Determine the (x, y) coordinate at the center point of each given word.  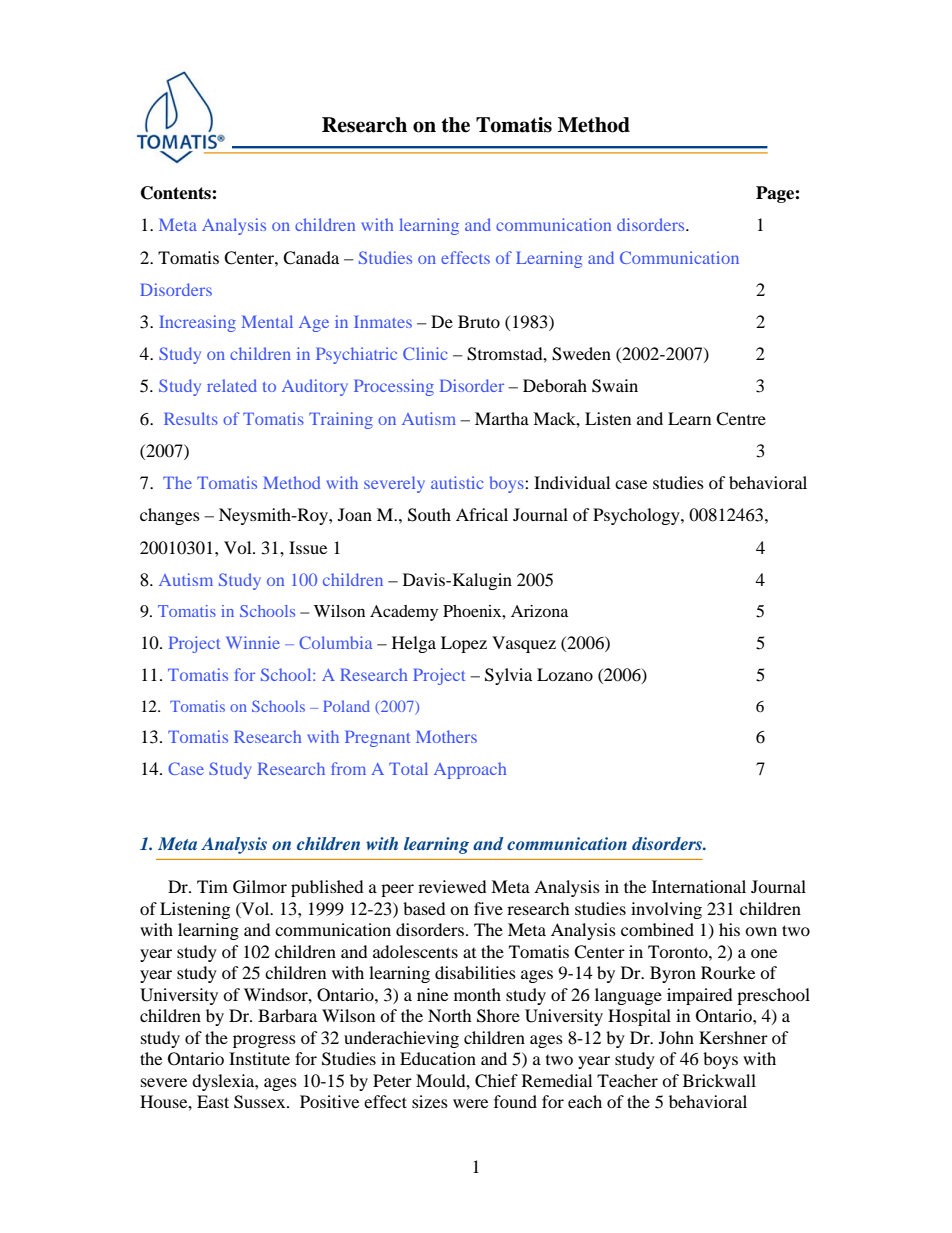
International (699, 886)
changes (170, 516)
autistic (457, 482)
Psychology (637, 516)
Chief (496, 1081)
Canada (311, 258)
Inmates (383, 321)
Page (776, 194)
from (348, 768)
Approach (470, 770)
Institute (259, 1058)
